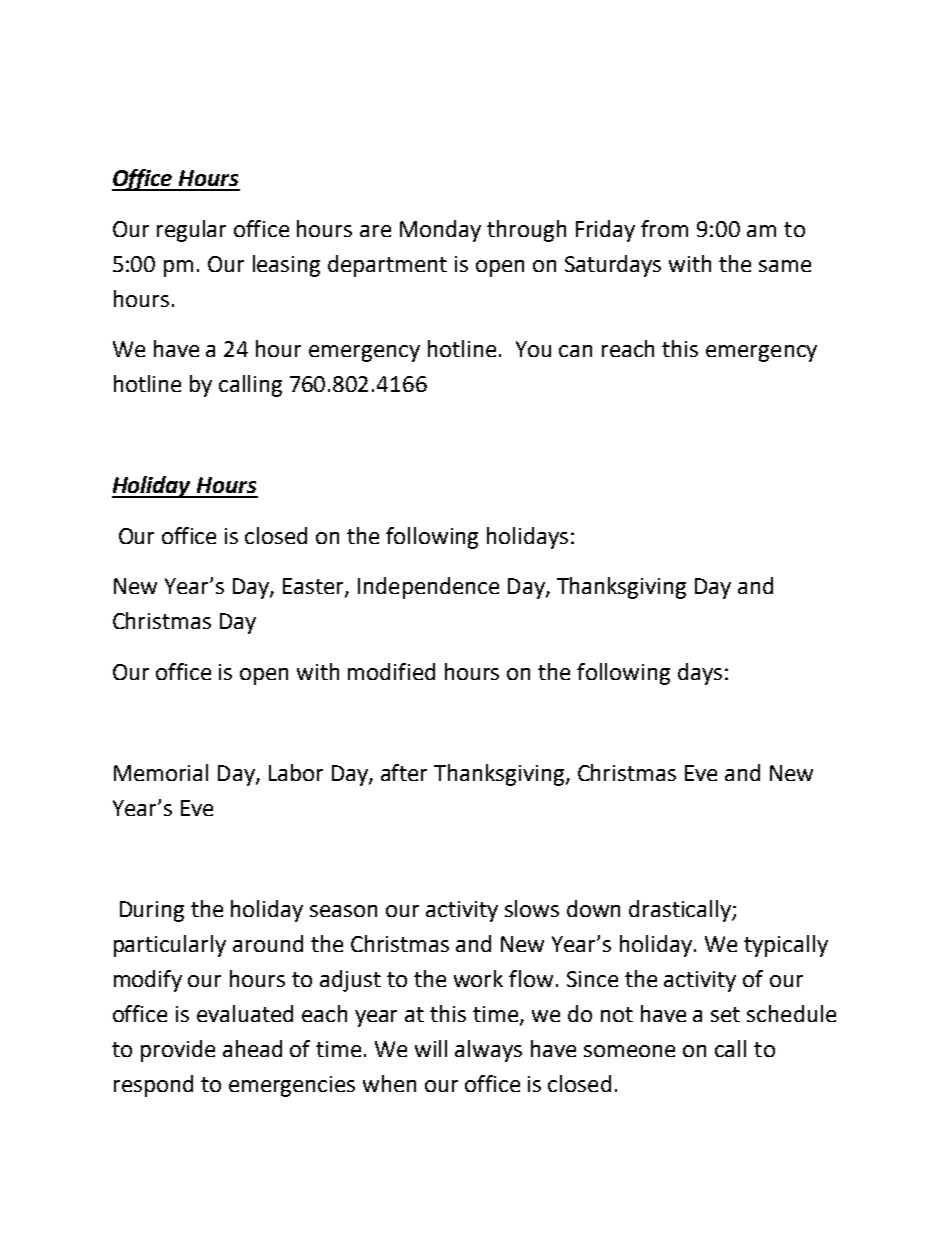  I want to click on down, so click(593, 908).
